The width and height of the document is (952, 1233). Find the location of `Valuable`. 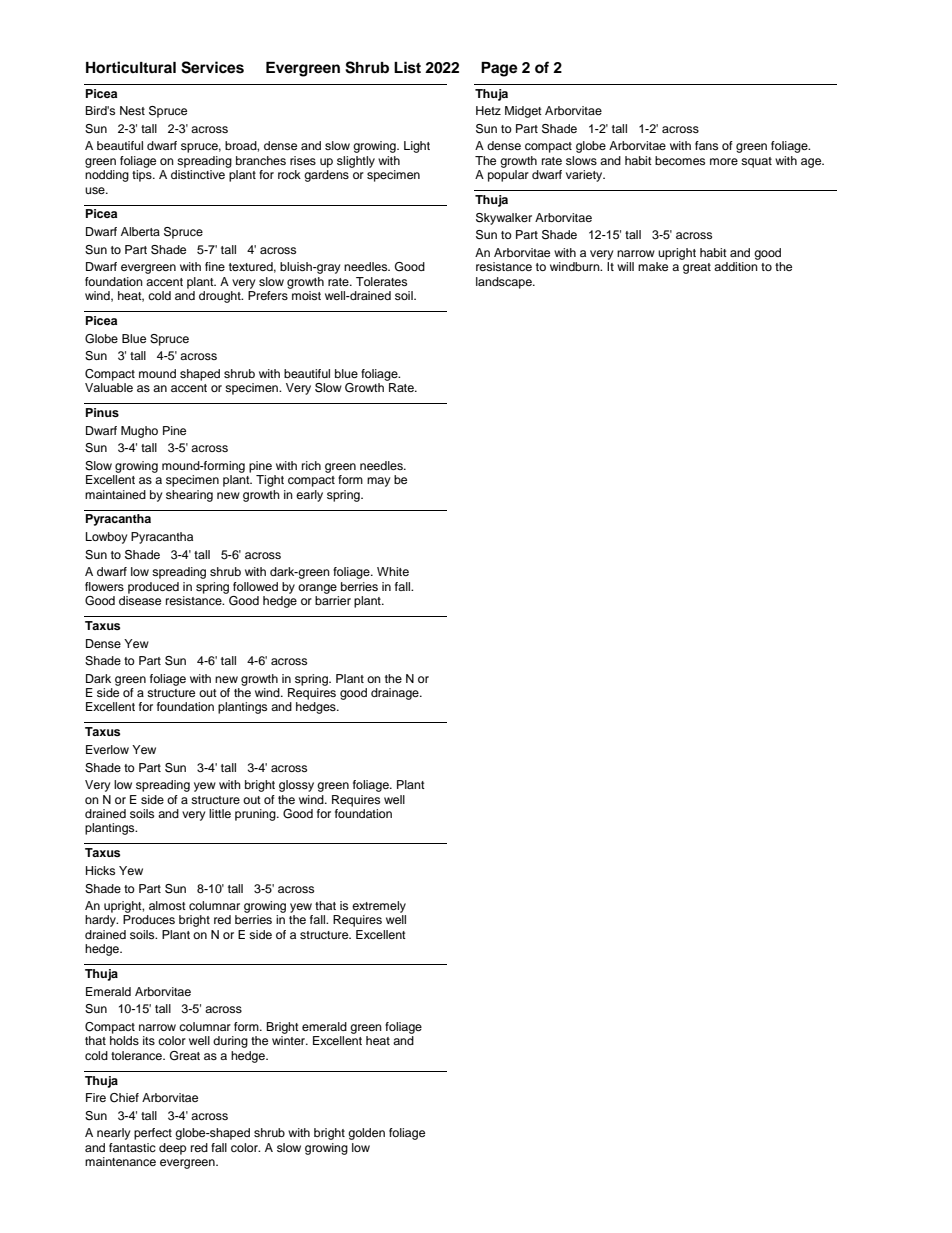

Valuable is located at coordinates (109, 387).
